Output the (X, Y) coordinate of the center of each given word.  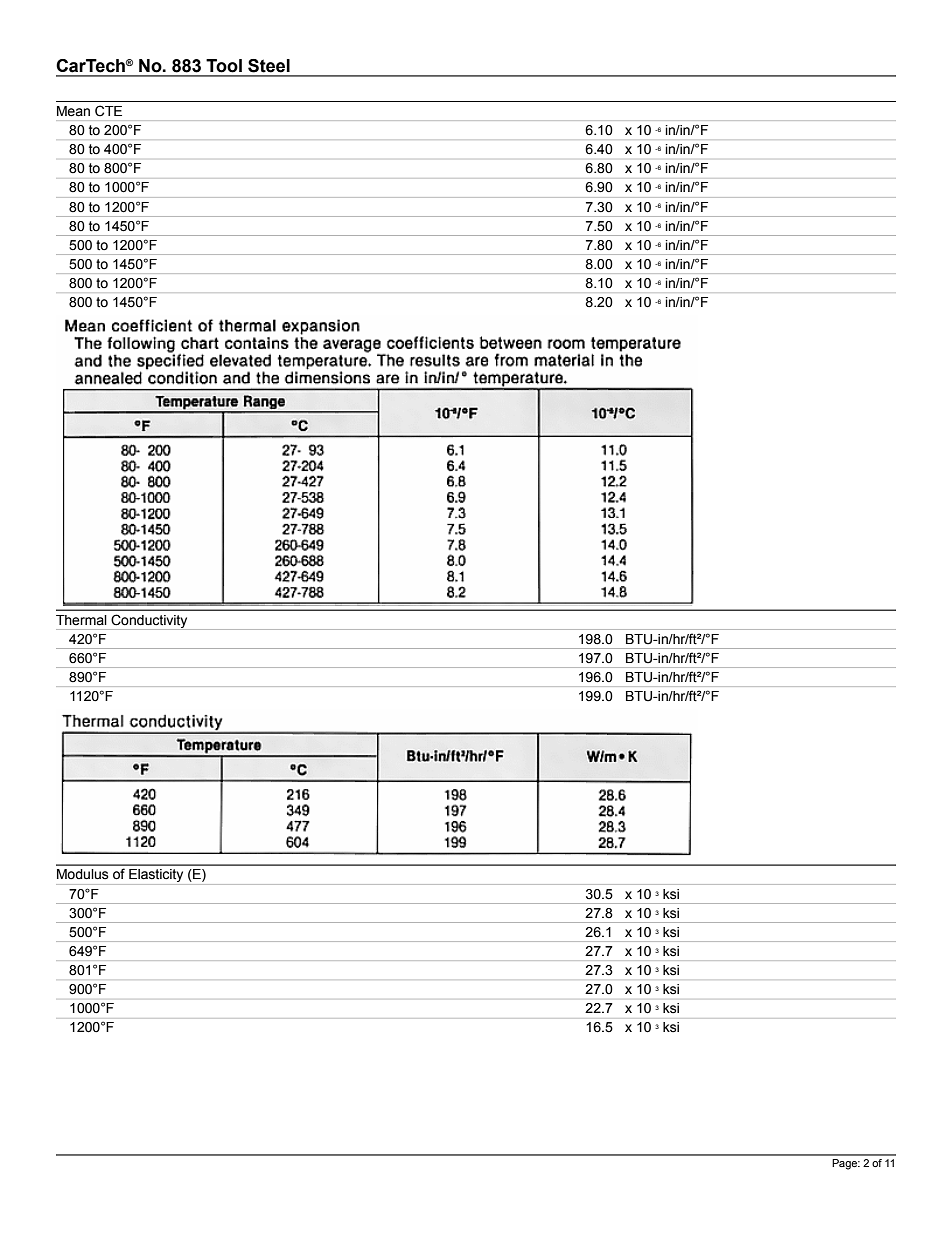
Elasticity (156, 877)
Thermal (81, 620)
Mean (73, 111)
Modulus (83, 874)
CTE (108, 111)
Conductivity (149, 622)
